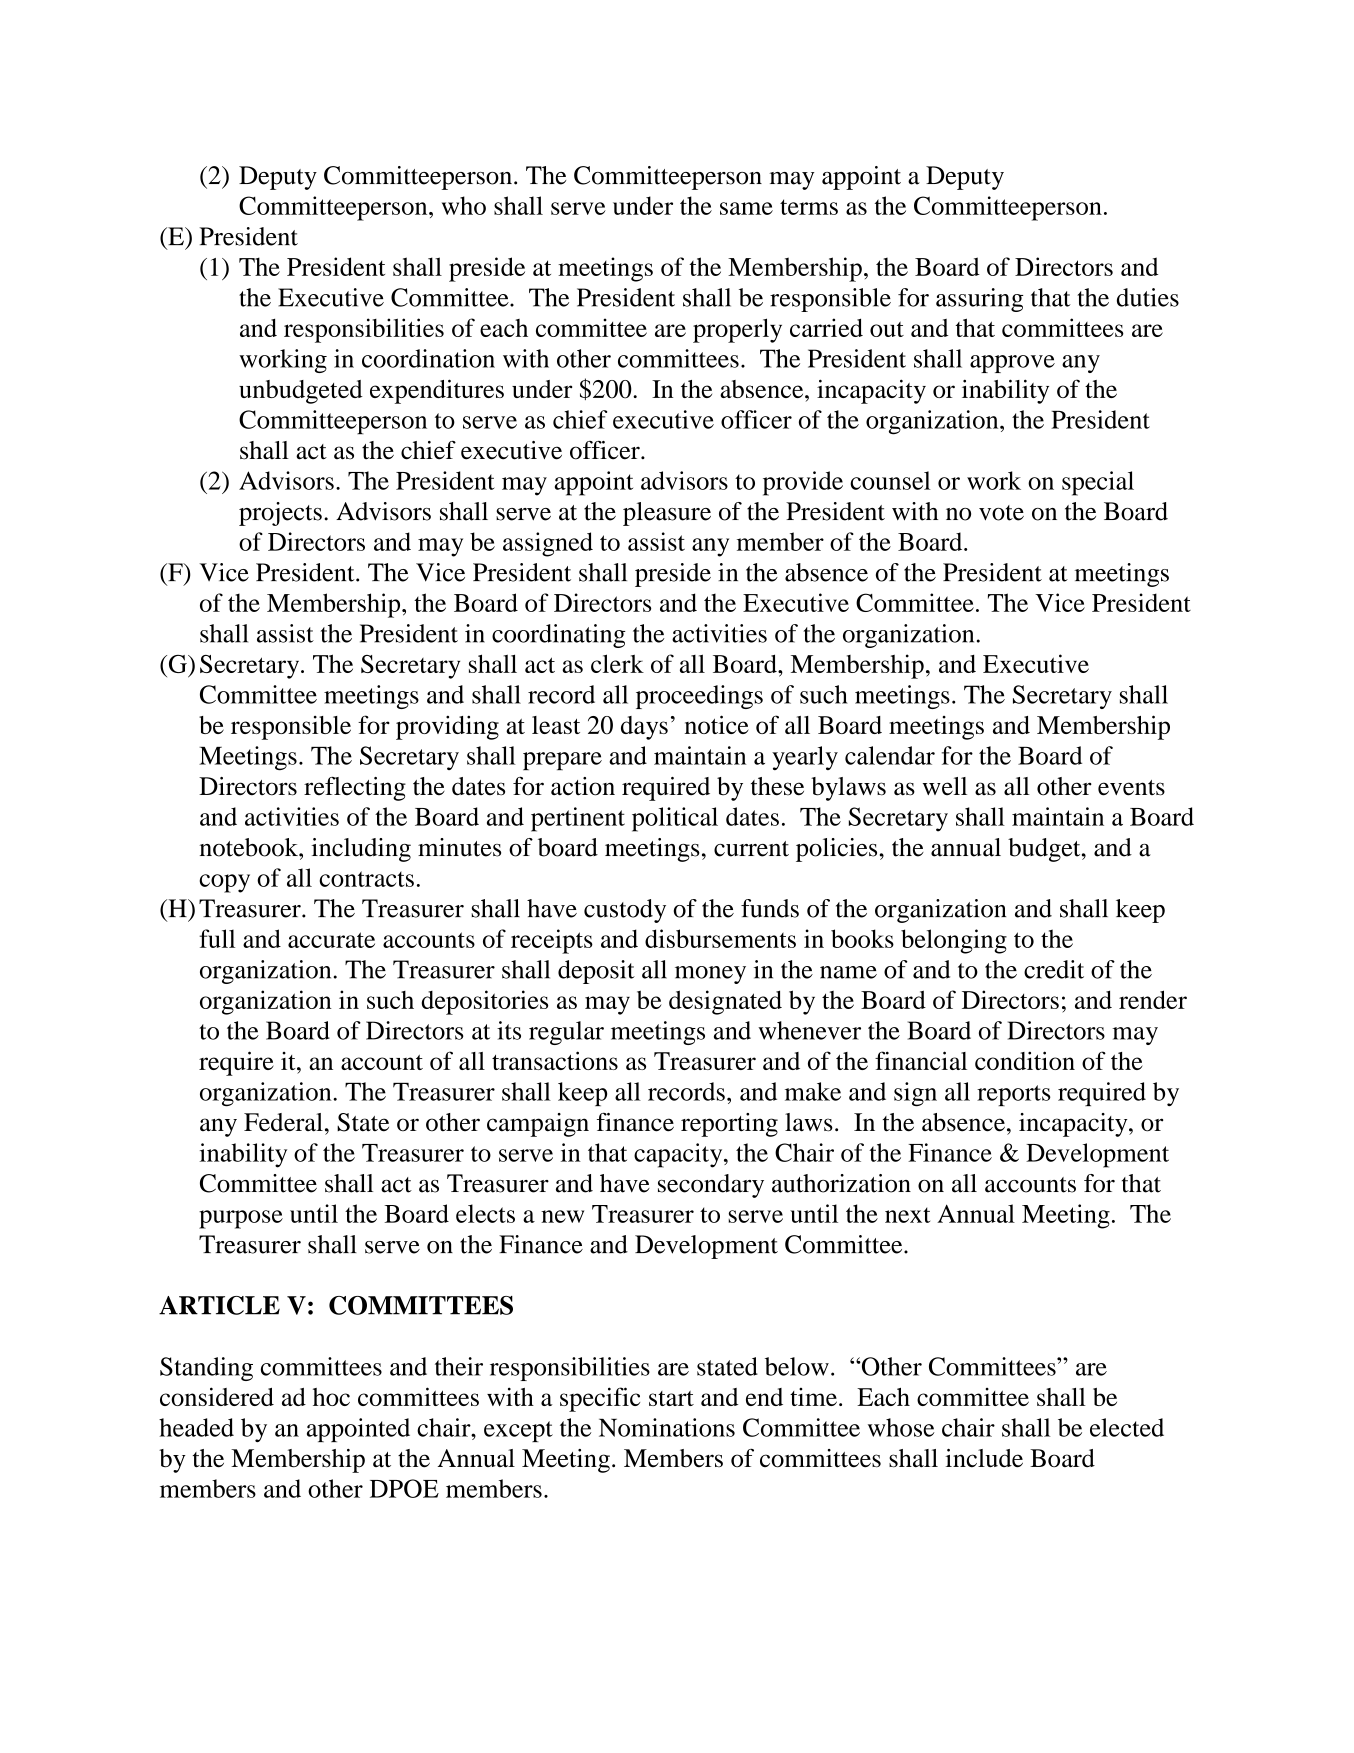 This page has width=1354, height=1753. I want to click on events, so click(1131, 788).
